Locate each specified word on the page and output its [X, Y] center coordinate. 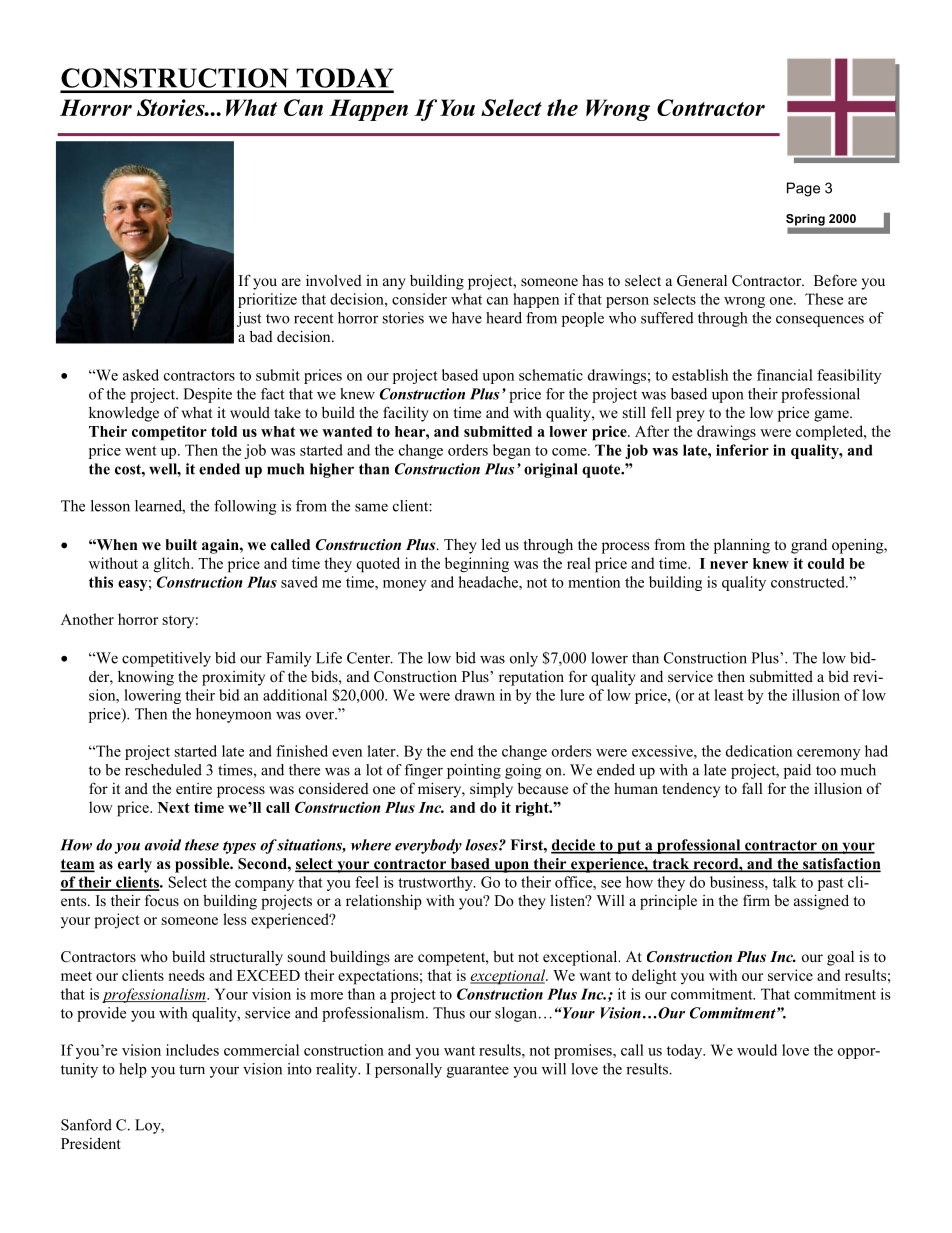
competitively [166, 659]
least [729, 695]
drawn [475, 695]
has [592, 280]
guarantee [478, 1071]
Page [803, 189]
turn [192, 1070]
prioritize [267, 300]
